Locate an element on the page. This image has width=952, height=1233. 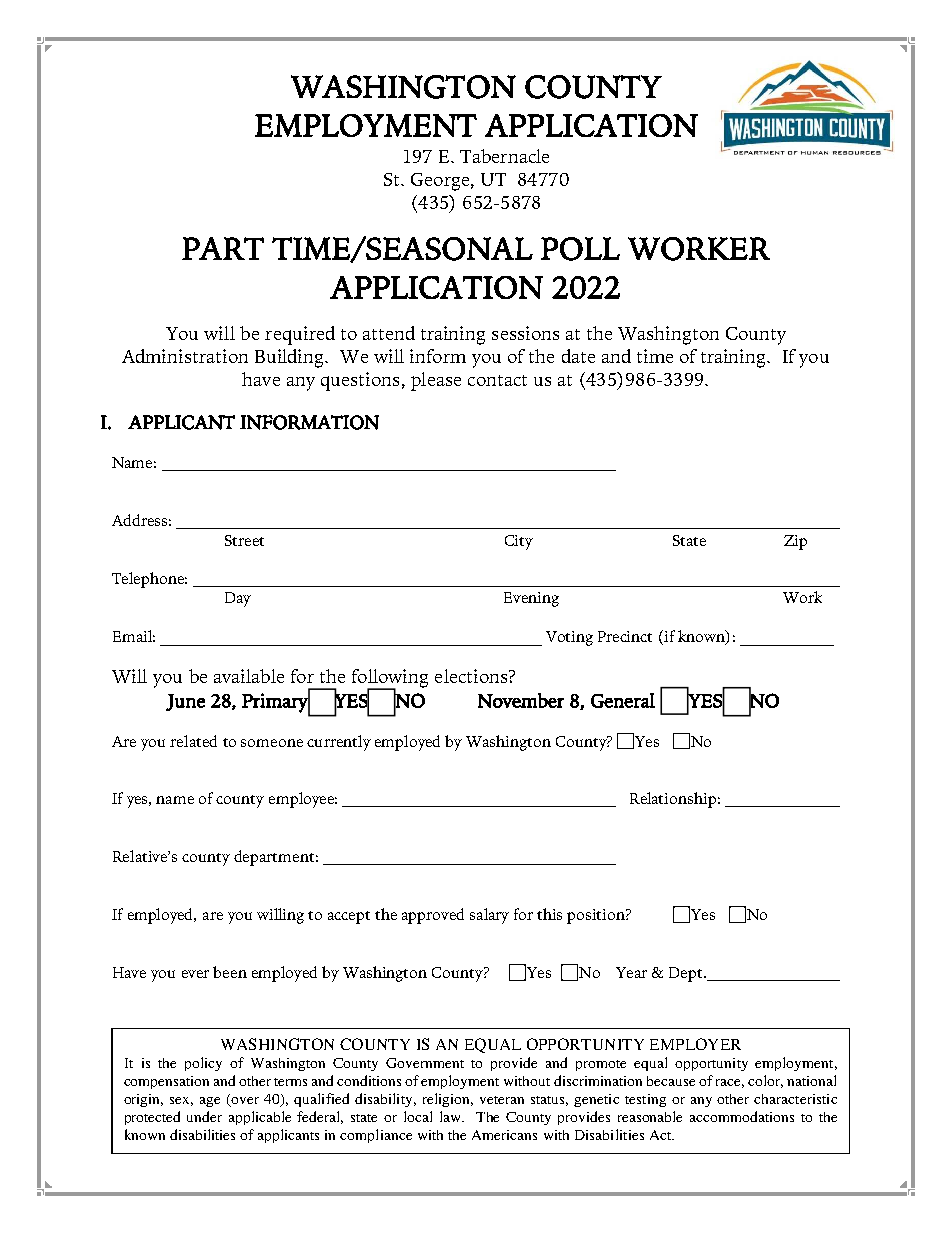
veteran is located at coordinates (502, 1100).
